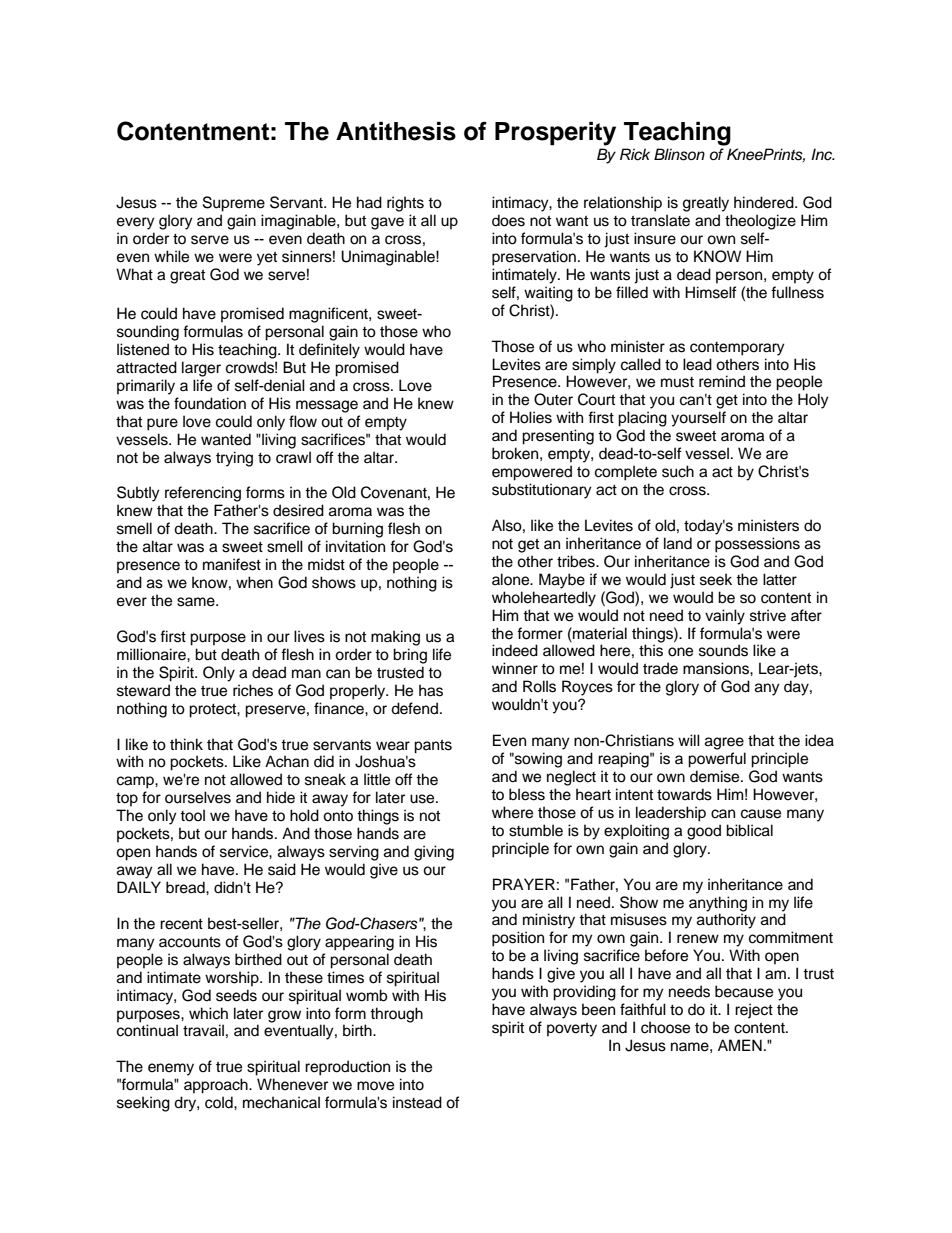 Image resolution: width=952 pixels, height=1233 pixels. I want to click on approach, so click(217, 1086).
